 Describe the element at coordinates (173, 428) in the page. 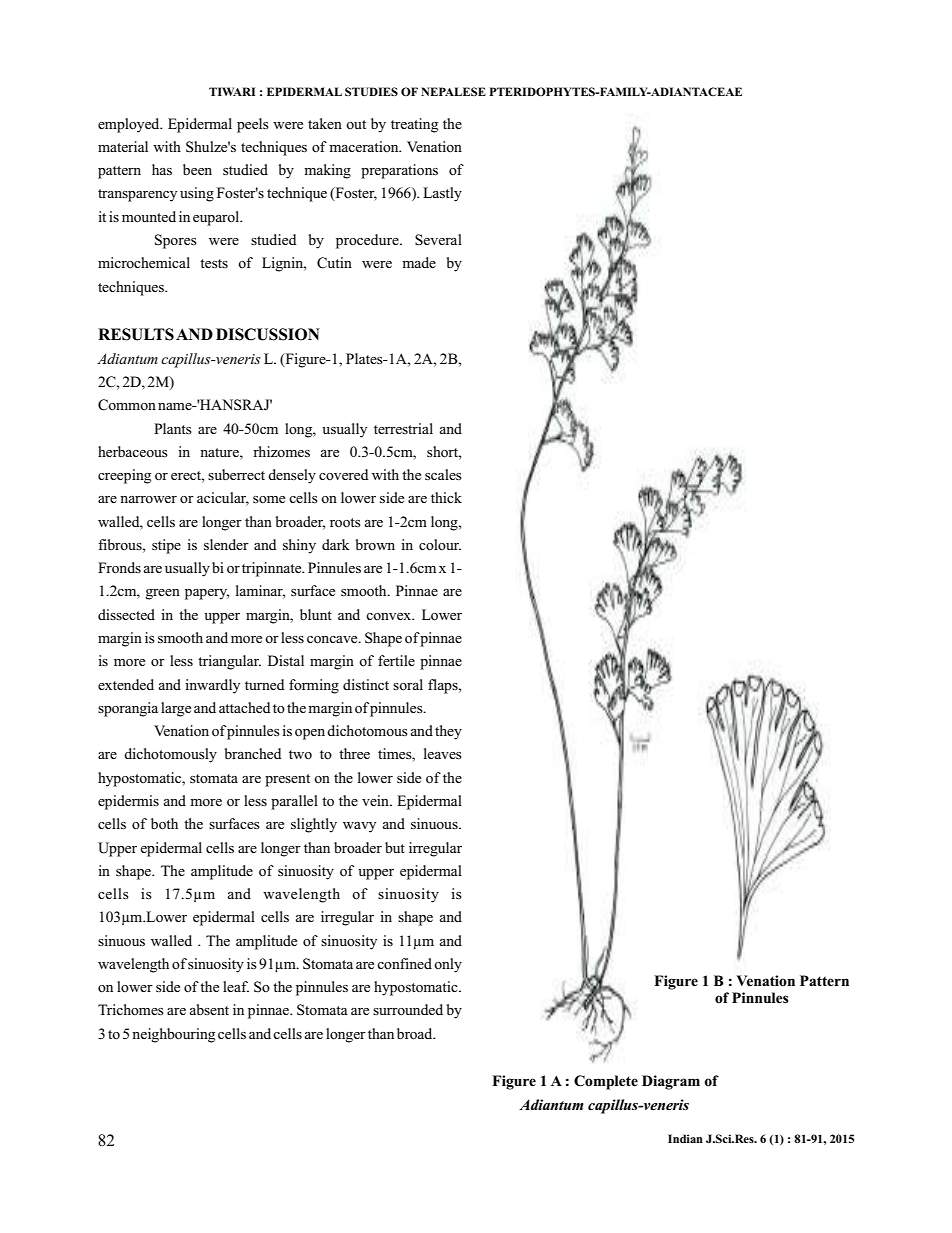

I see `Plants` at that location.
